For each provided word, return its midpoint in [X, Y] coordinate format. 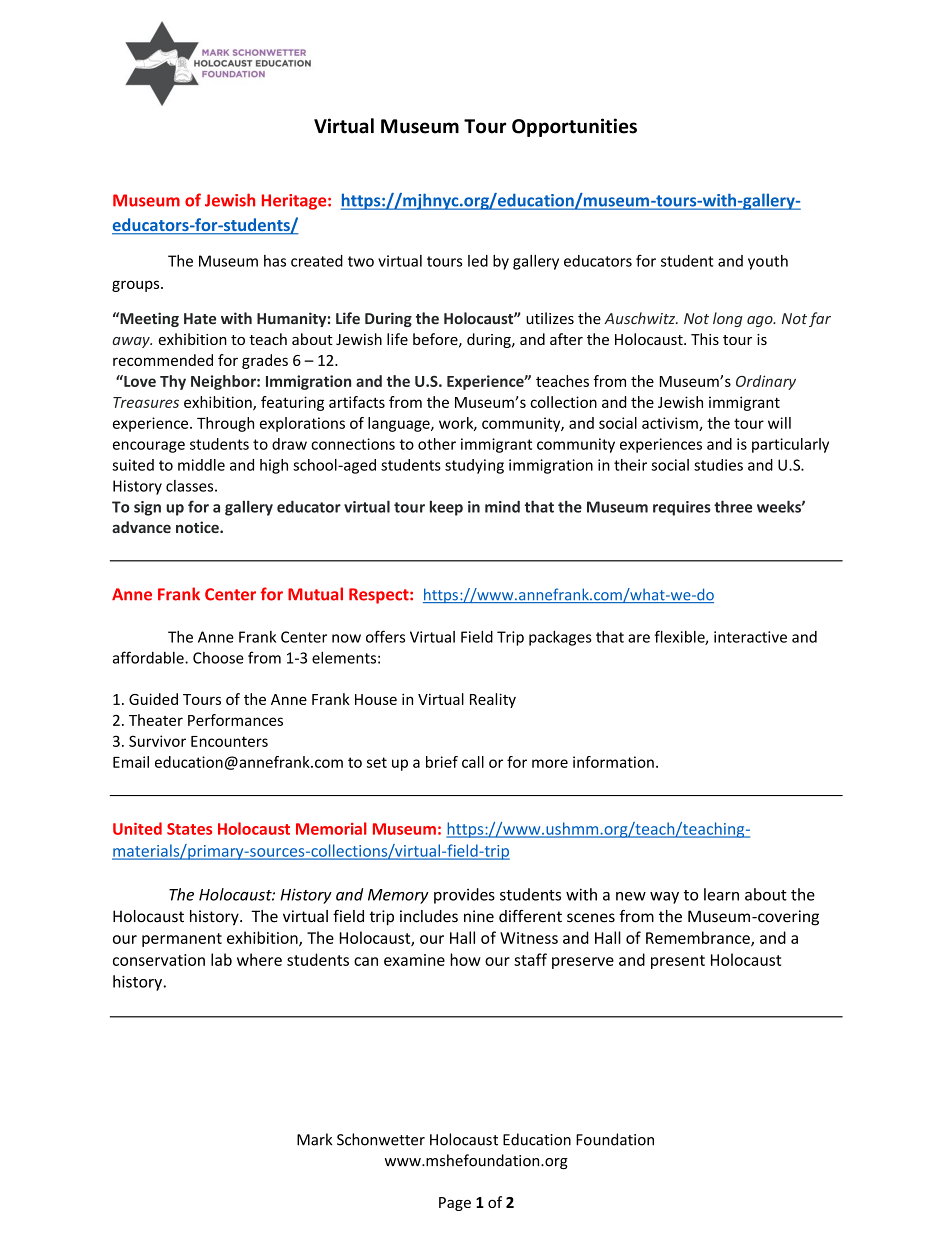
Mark [314, 1139]
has [275, 261]
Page [455, 1204]
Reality [493, 700]
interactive [750, 637]
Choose [218, 658]
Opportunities [574, 127]
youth [768, 262]
